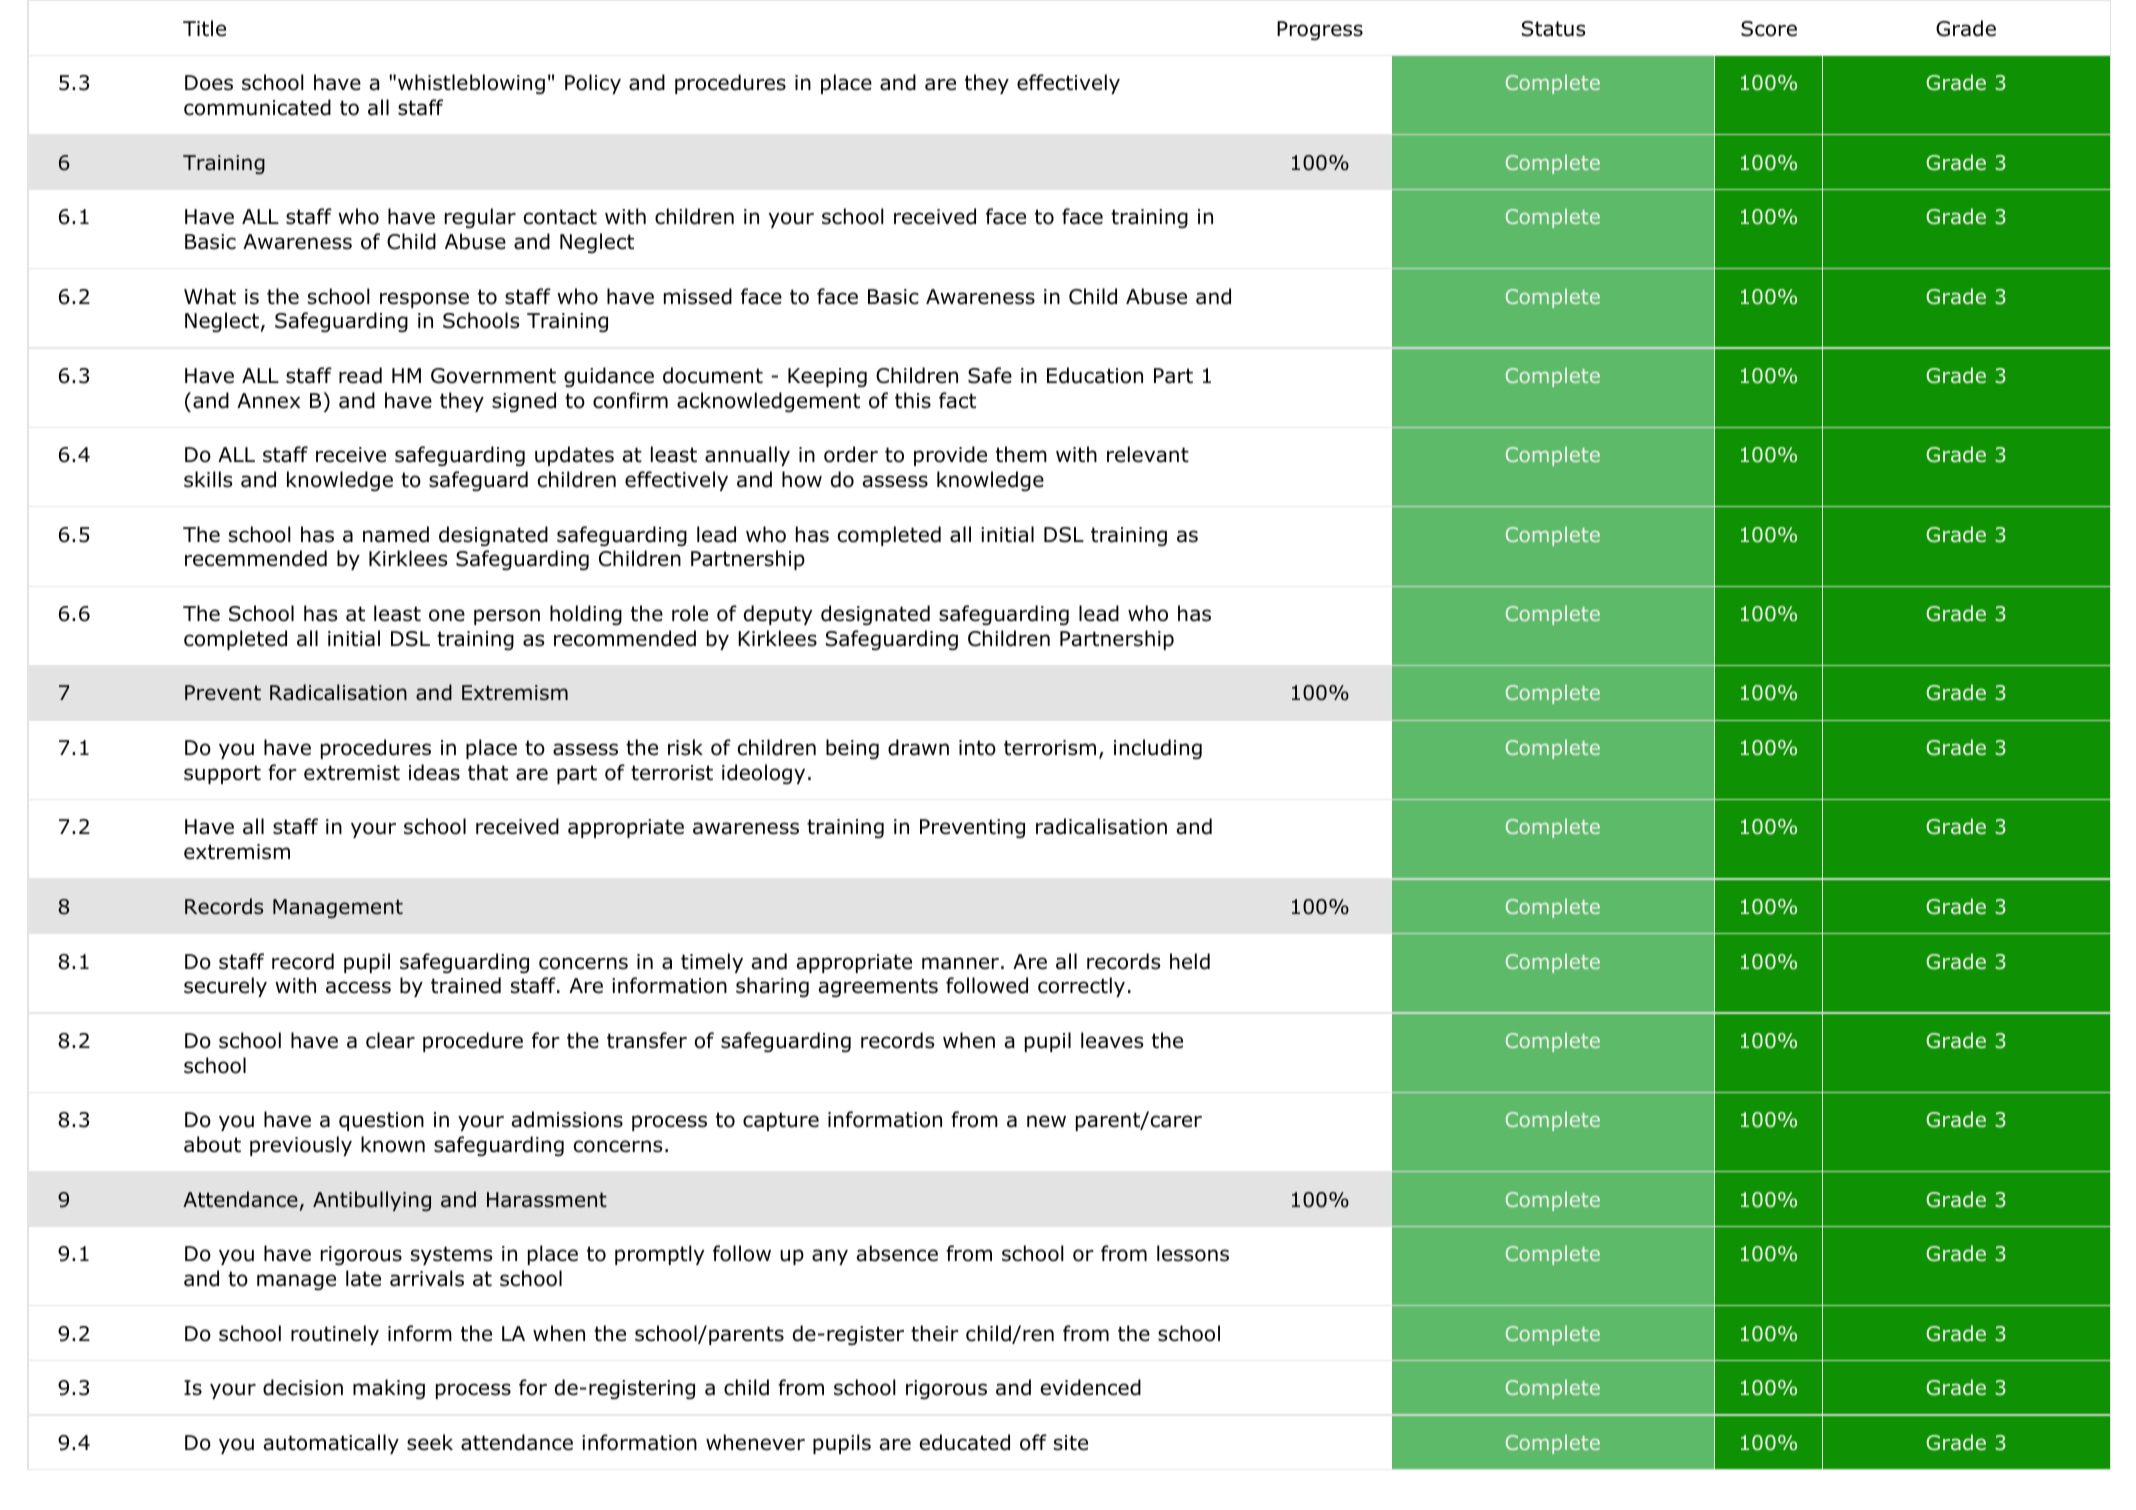  What do you see at coordinates (471, 84) in the image?
I see `whistleblowing` at bounding box center [471, 84].
